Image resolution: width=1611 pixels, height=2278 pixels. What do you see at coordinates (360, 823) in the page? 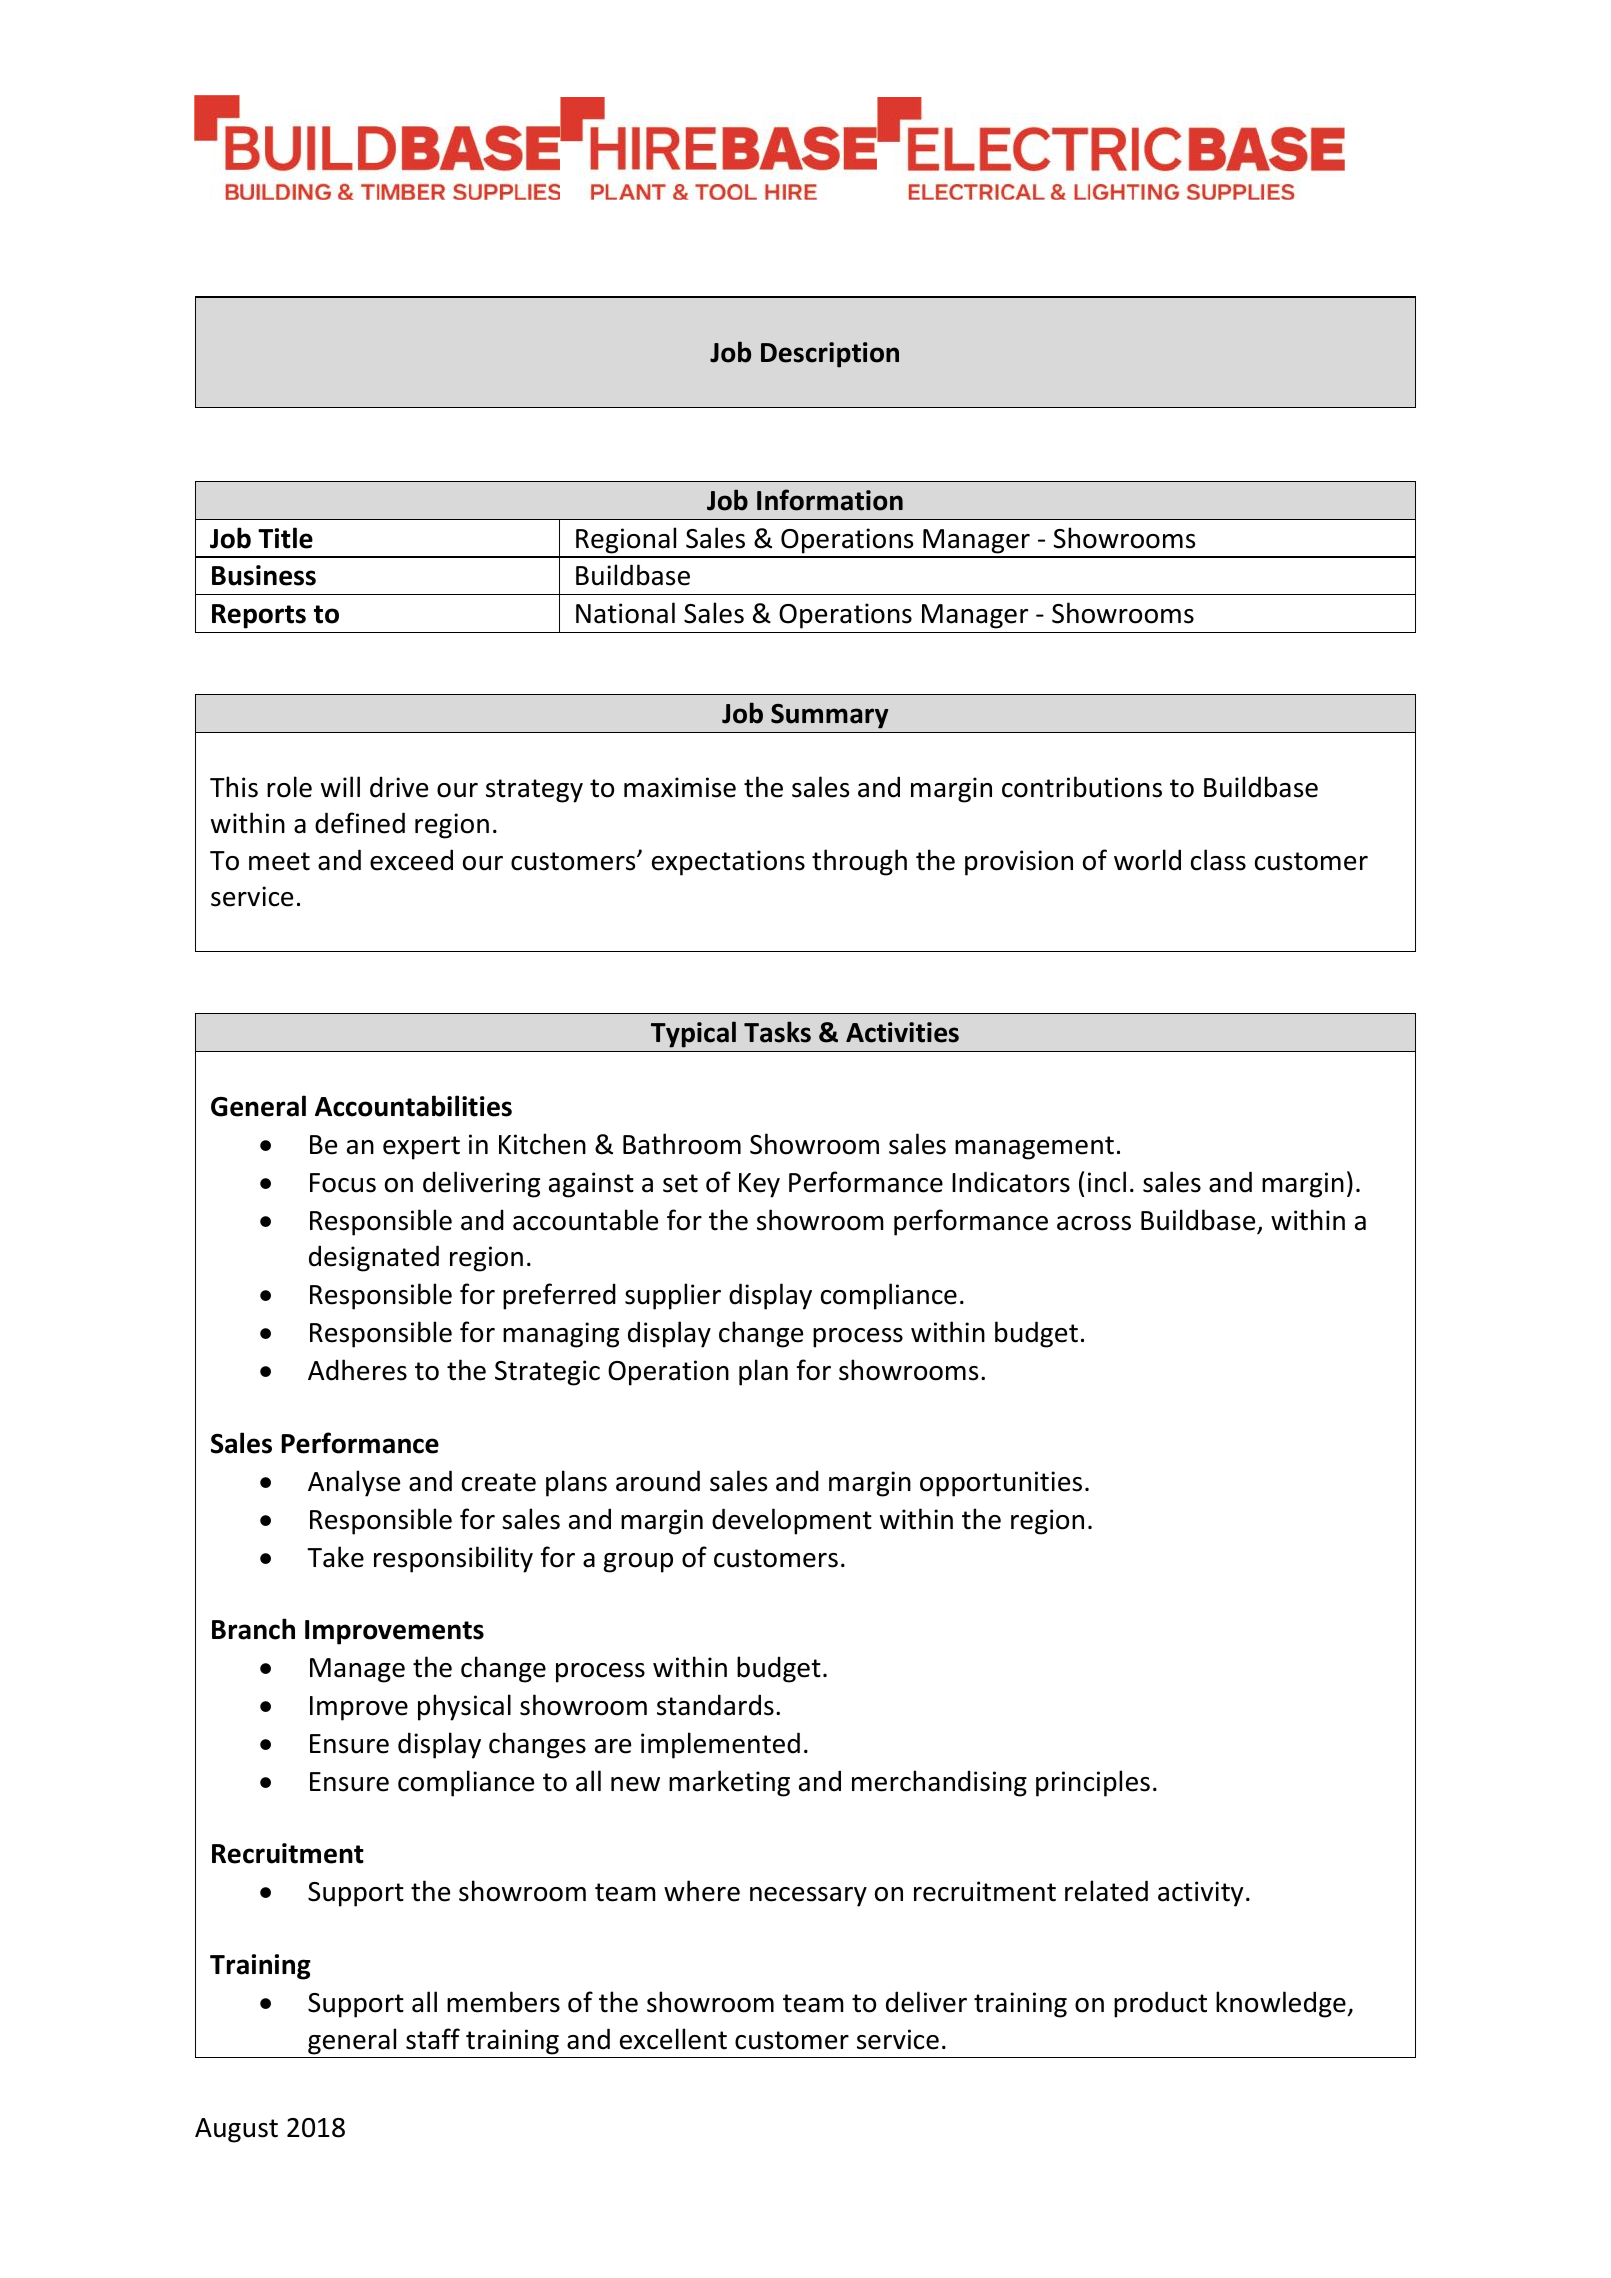
I see `defined` at bounding box center [360, 823].
